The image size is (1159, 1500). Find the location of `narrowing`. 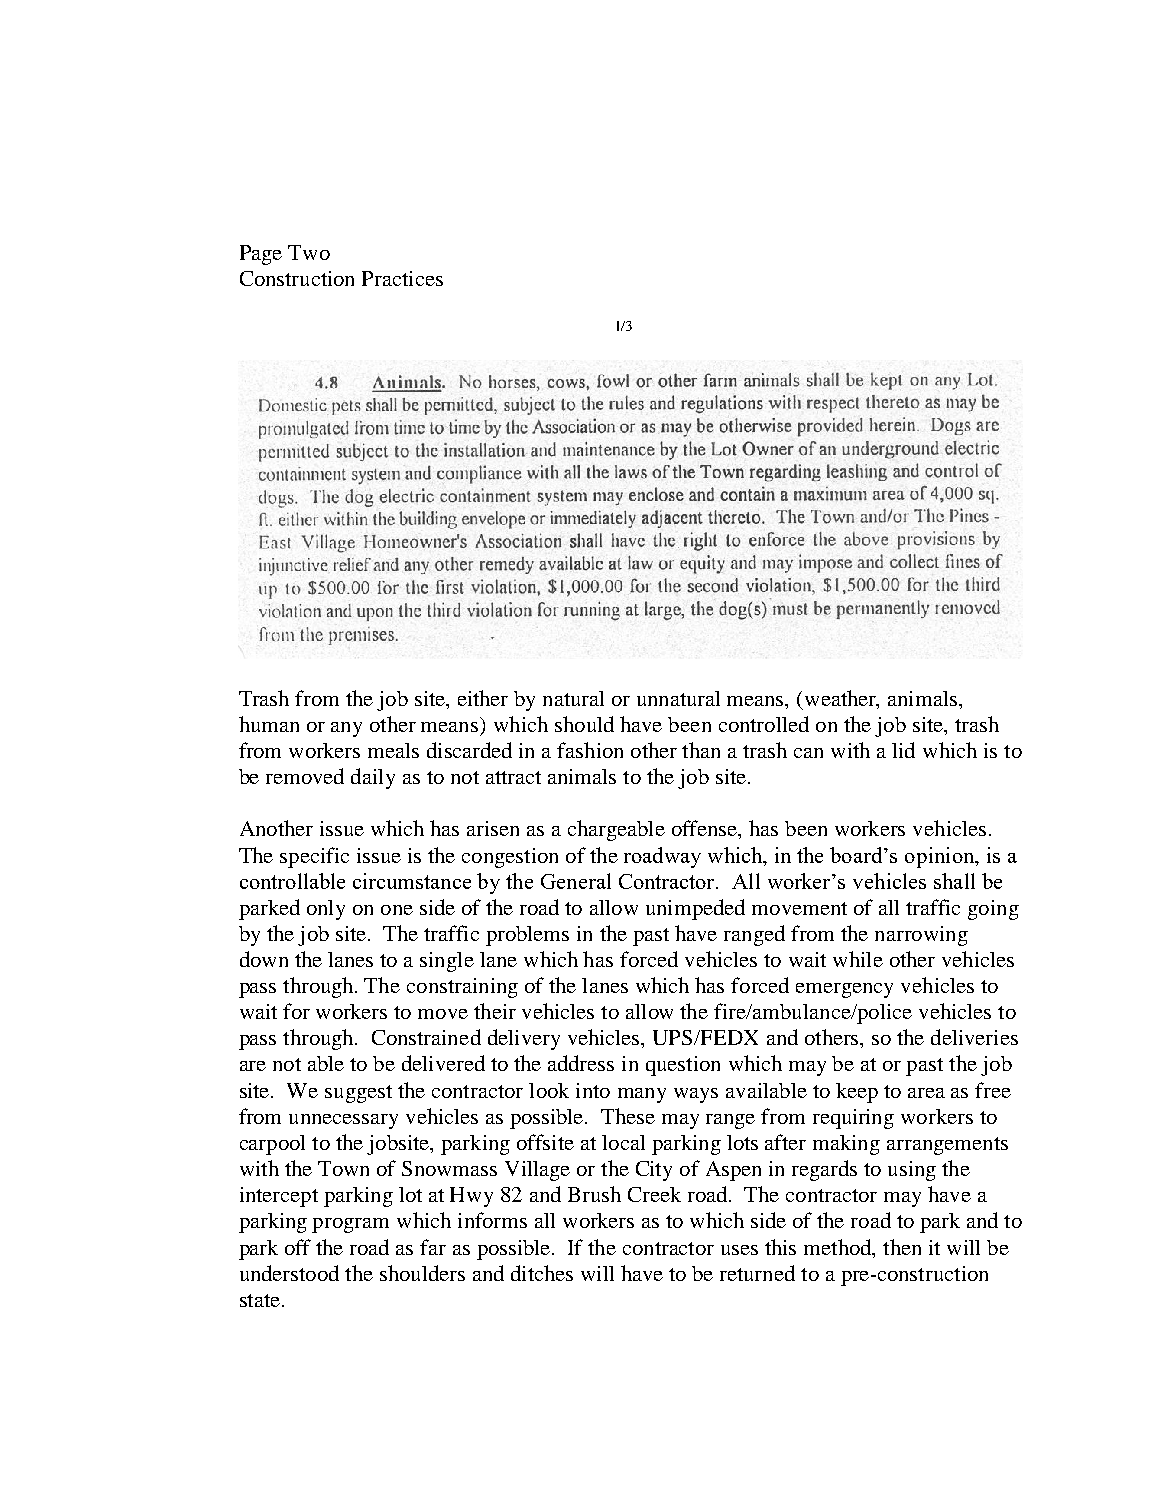

narrowing is located at coordinates (921, 936).
